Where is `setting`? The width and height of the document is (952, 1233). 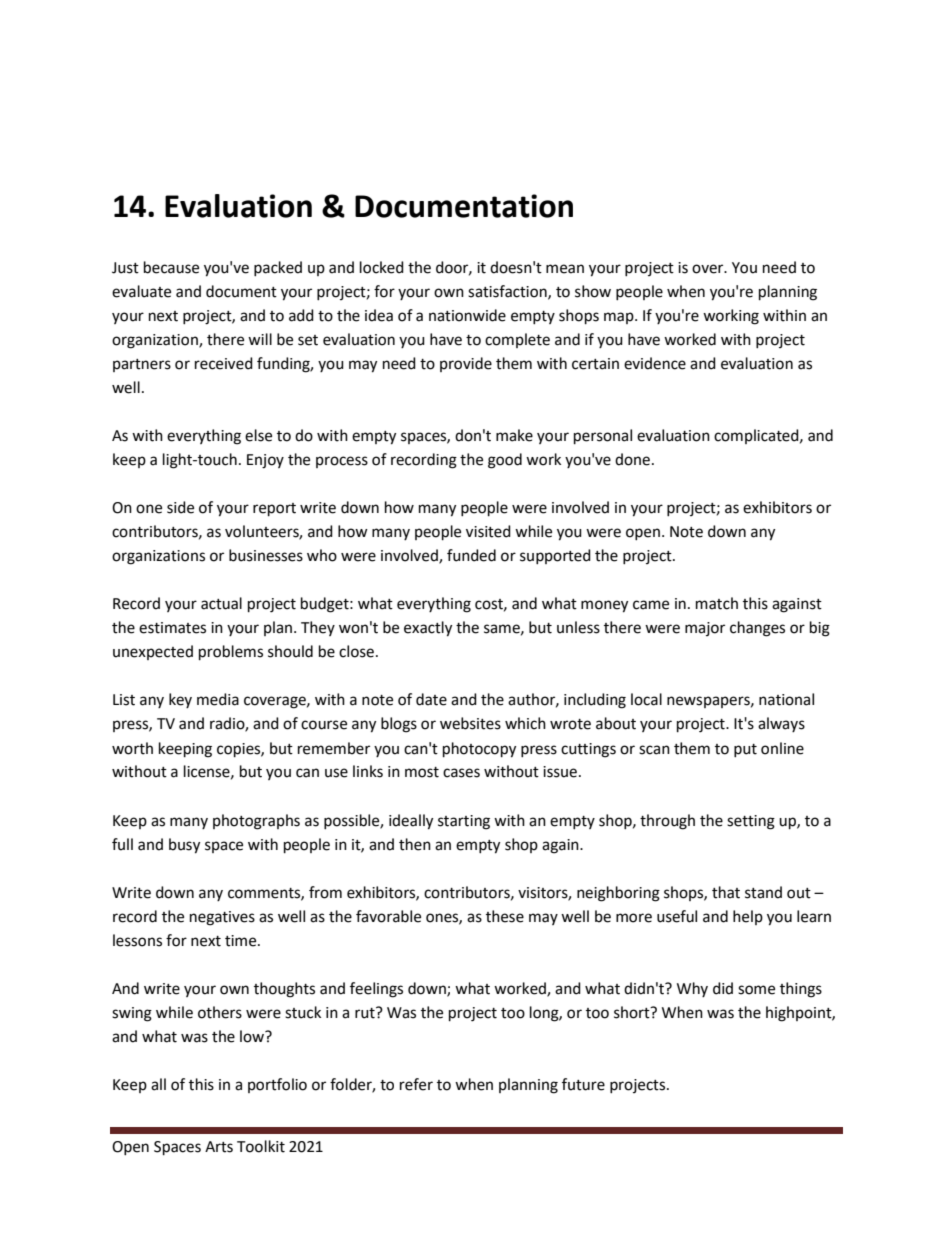 setting is located at coordinates (751, 822).
